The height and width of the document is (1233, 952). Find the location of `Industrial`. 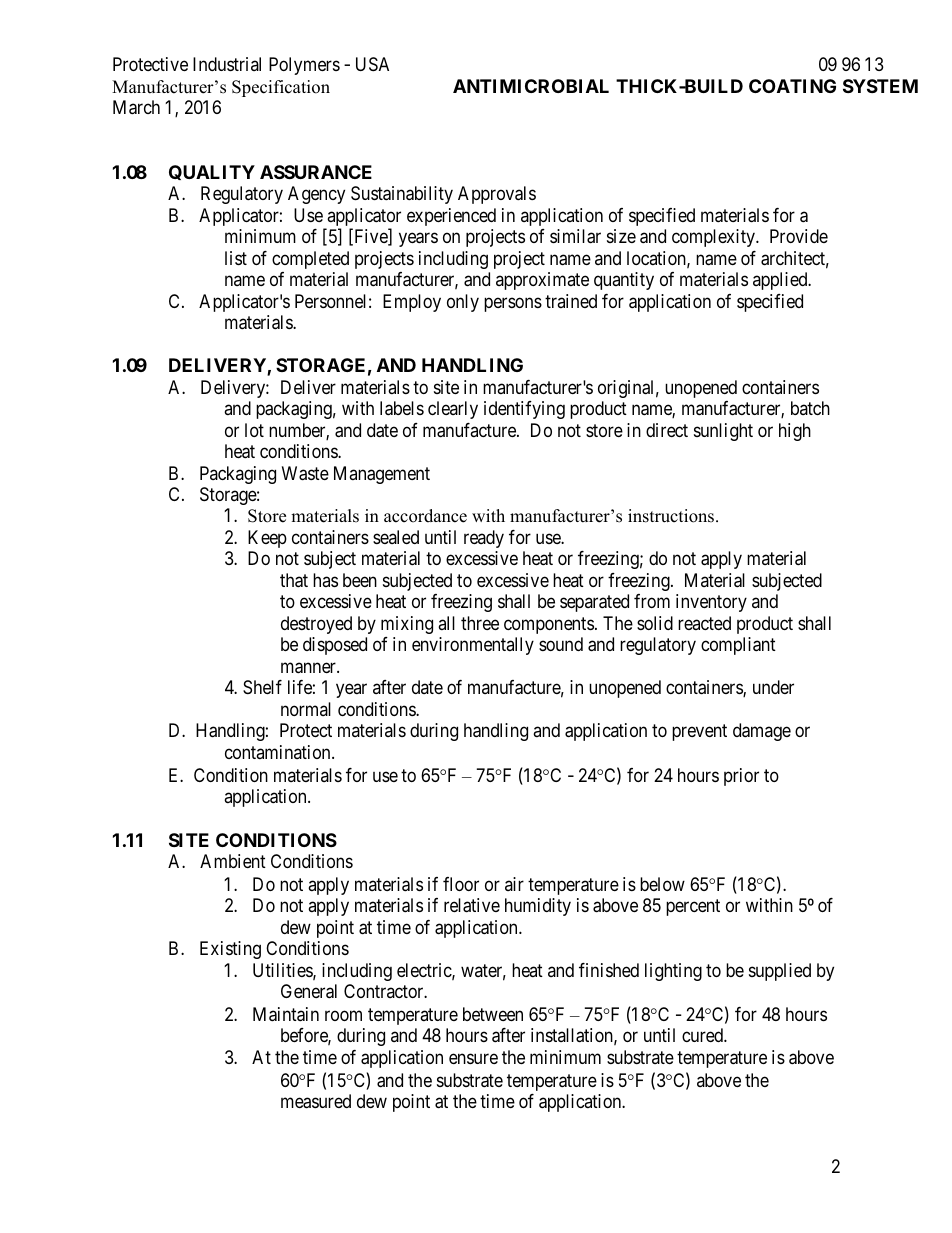

Industrial is located at coordinates (227, 64).
